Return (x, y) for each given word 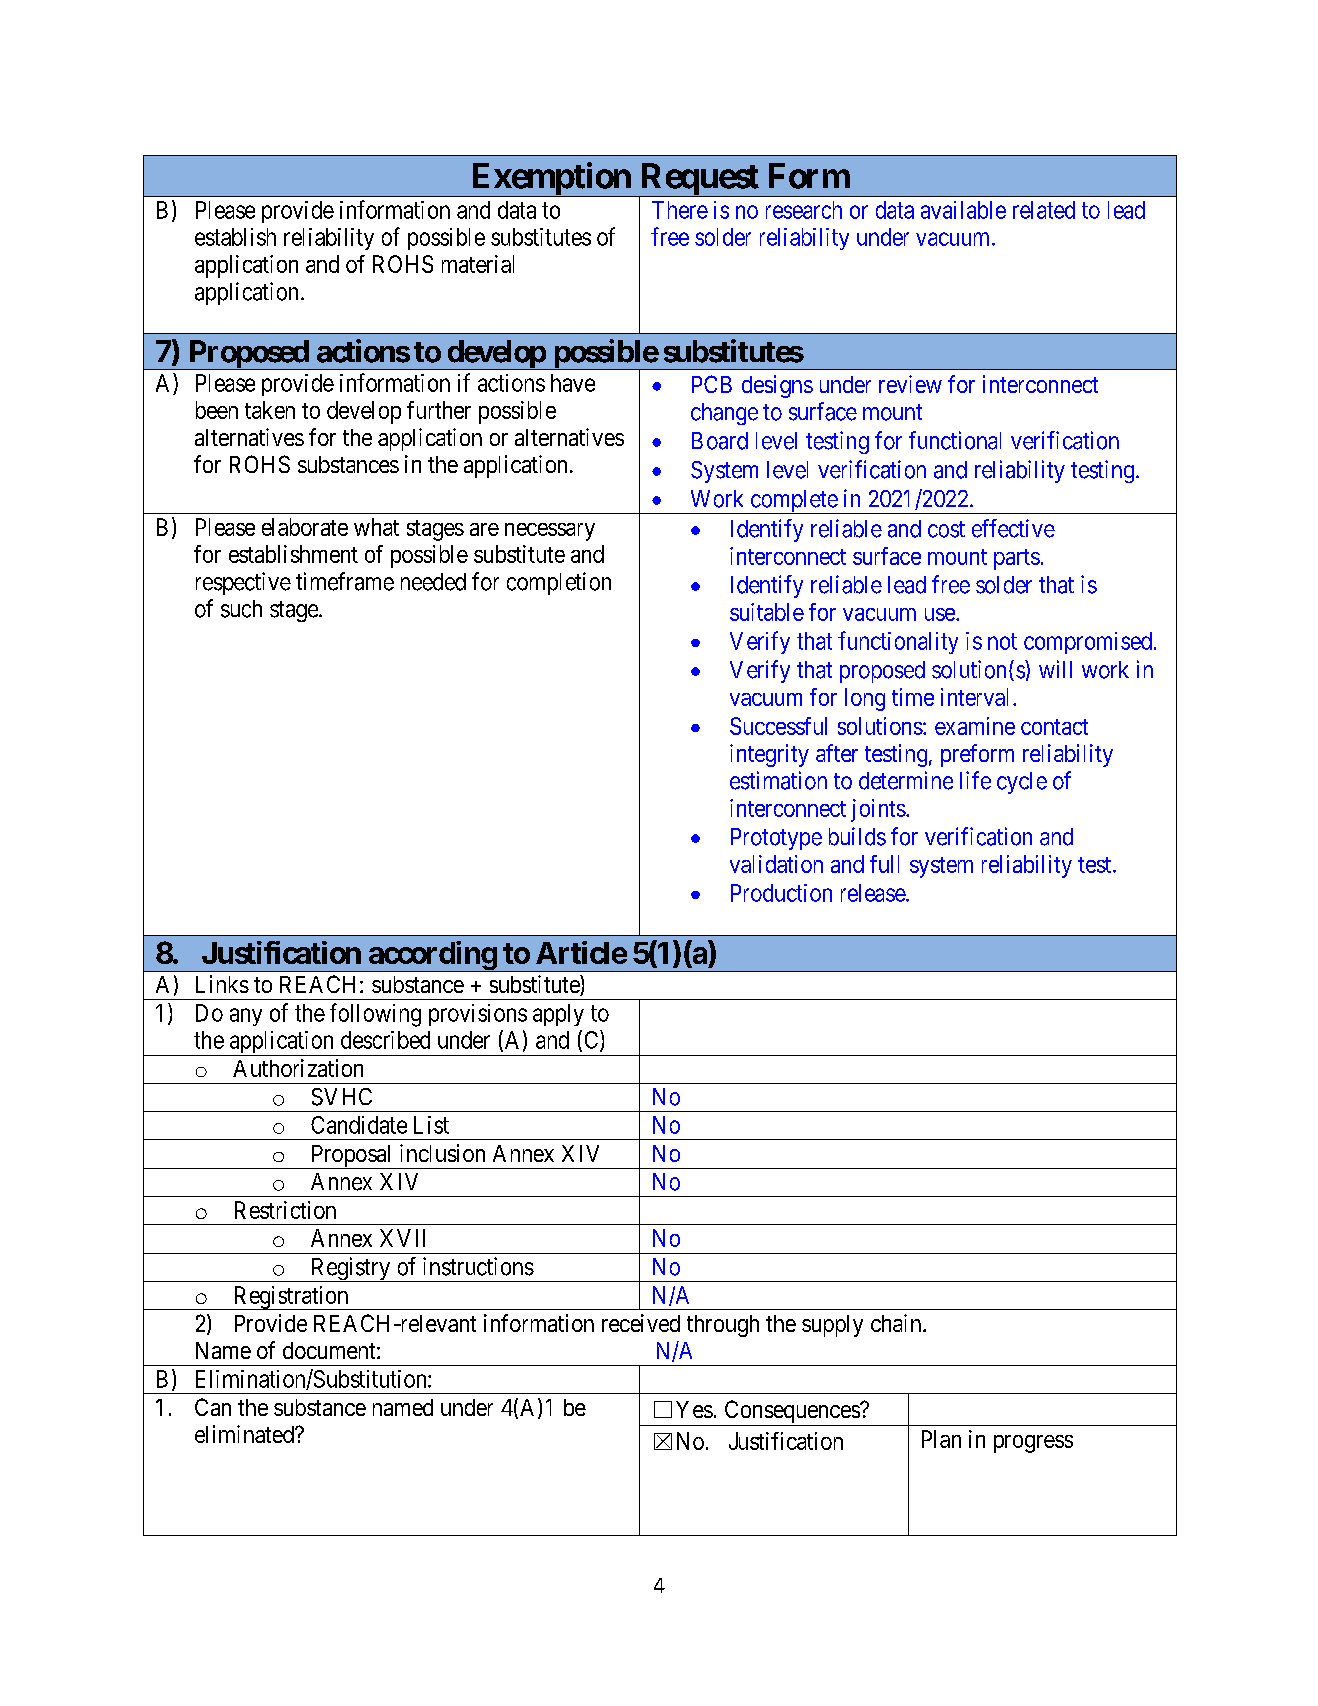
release (874, 893)
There (680, 210)
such (241, 609)
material (478, 264)
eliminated (245, 1434)
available (963, 210)
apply (558, 1015)
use (941, 614)
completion (559, 583)
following (375, 1015)
